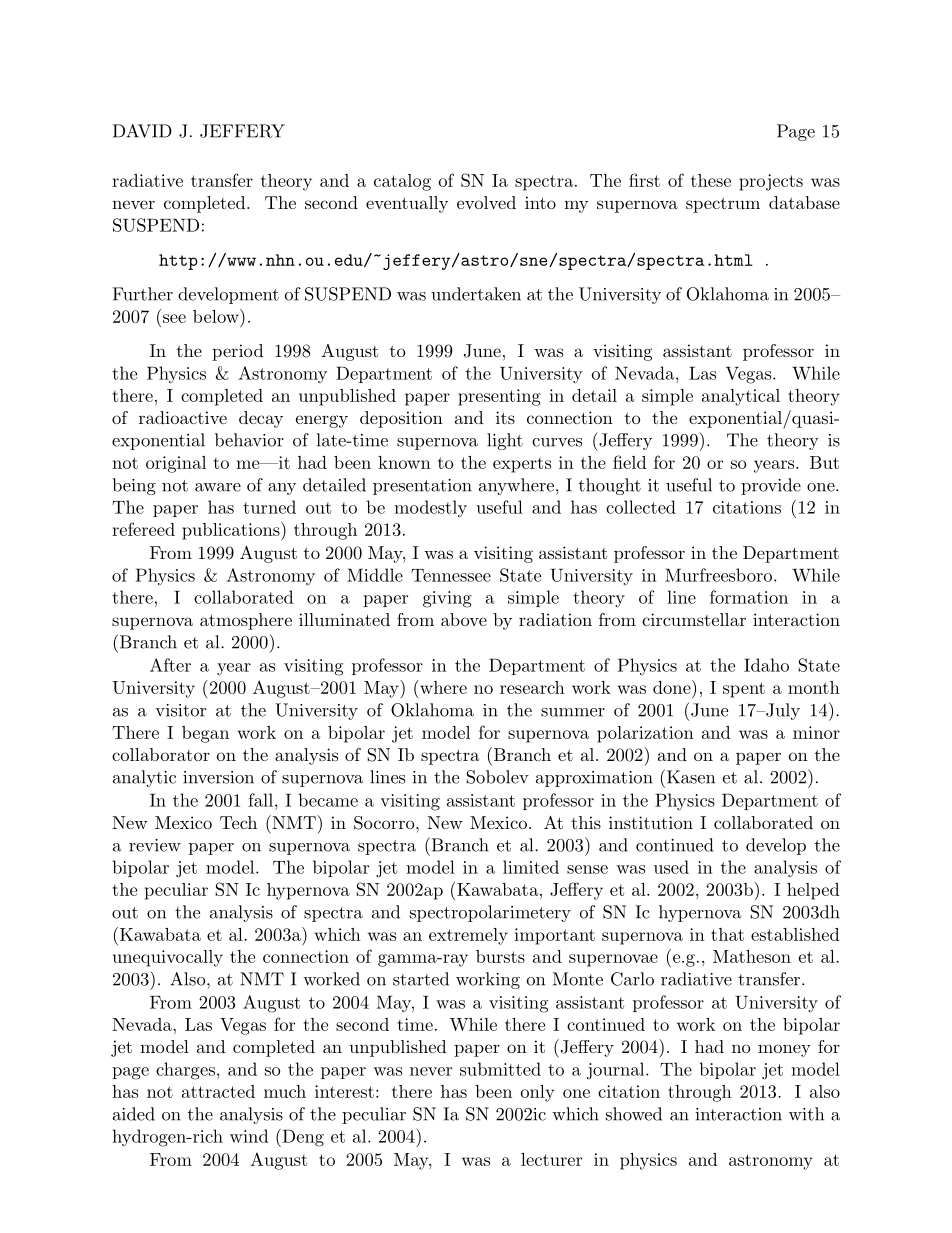 The image size is (952, 1233). What do you see at coordinates (766, 665) in the image?
I see `Idaho` at bounding box center [766, 665].
